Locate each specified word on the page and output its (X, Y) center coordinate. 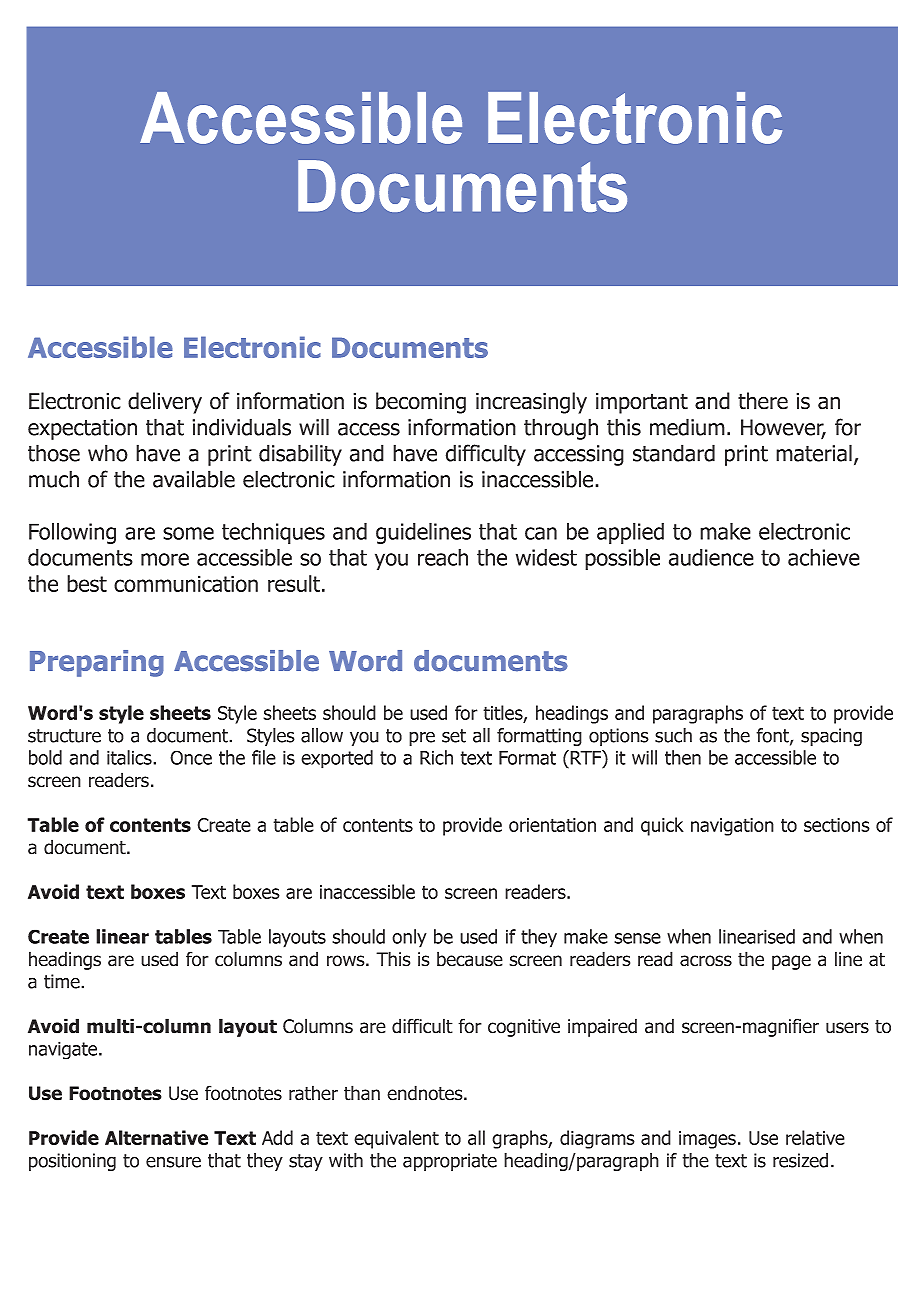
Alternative (157, 1137)
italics (130, 757)
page (791, 962)
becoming (421, 403)
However (783, 428)
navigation (732, 827)
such (673, 735)
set (454, 736)
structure (64, 736)
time (63, 981)
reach (443, 557)
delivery (165, 403)
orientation (552, 825)
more (165, 559)
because (470, 959)
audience (711, 557)
